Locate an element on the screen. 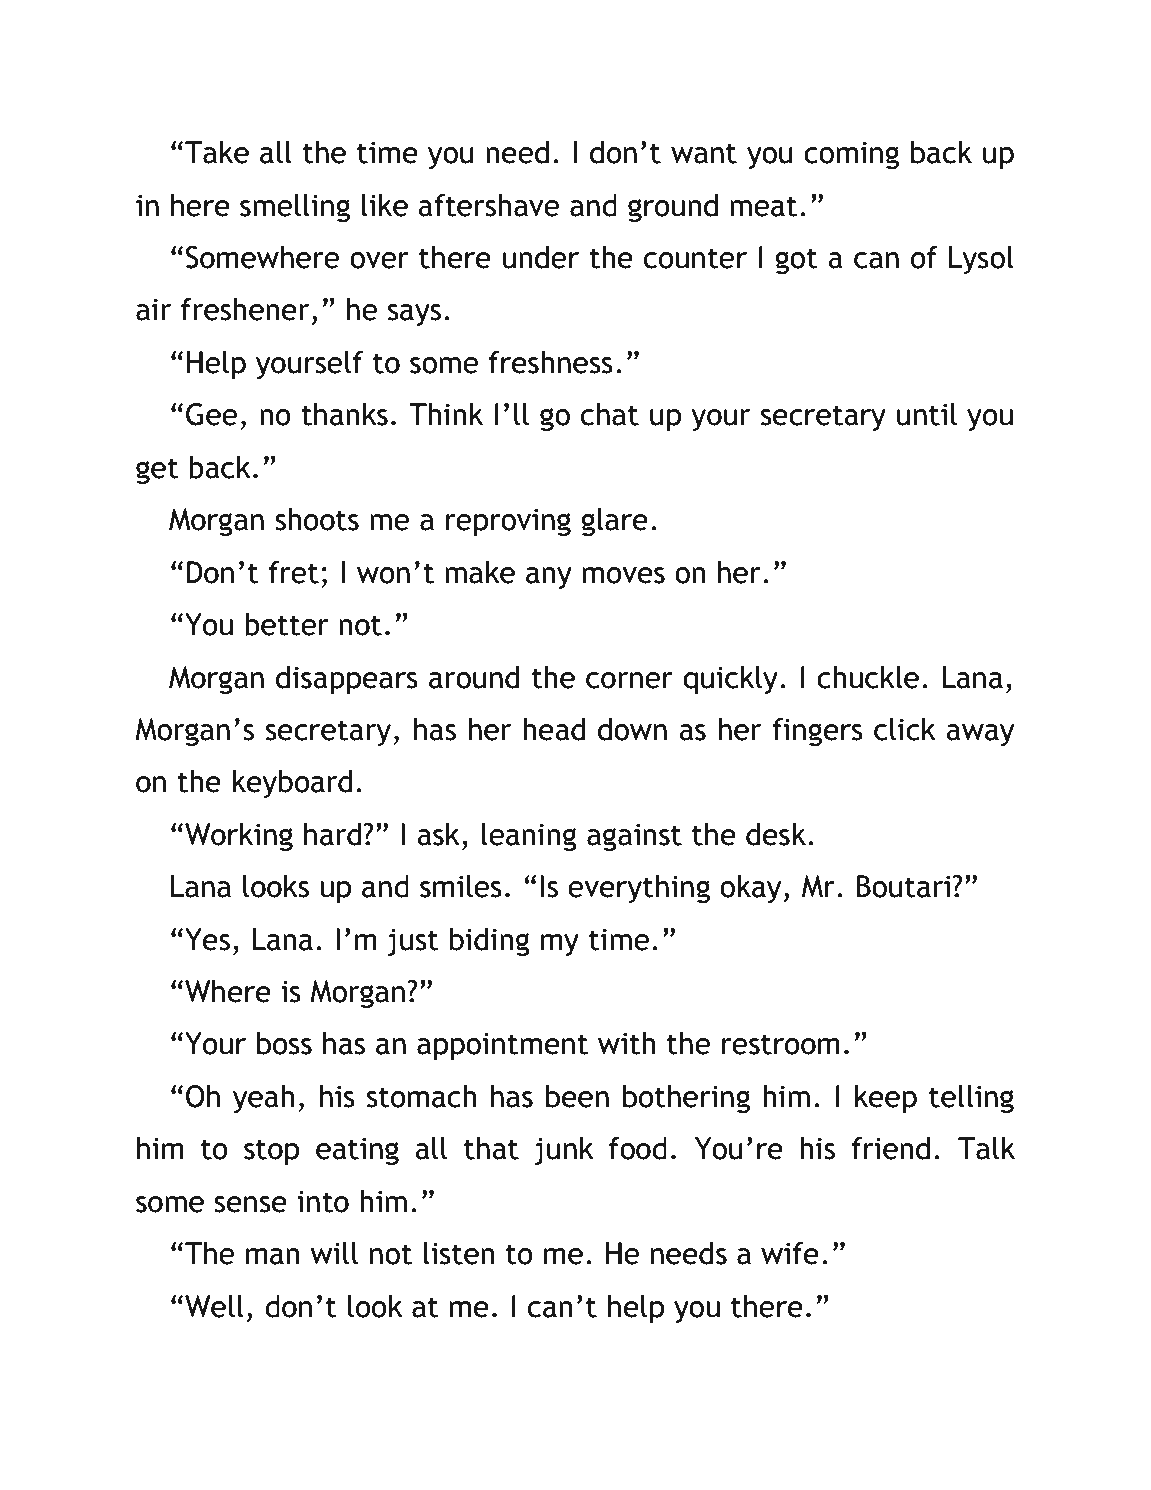 The width and height of the screenshot is (1151, 1490). smelling is located at coordinates (295, 208).
